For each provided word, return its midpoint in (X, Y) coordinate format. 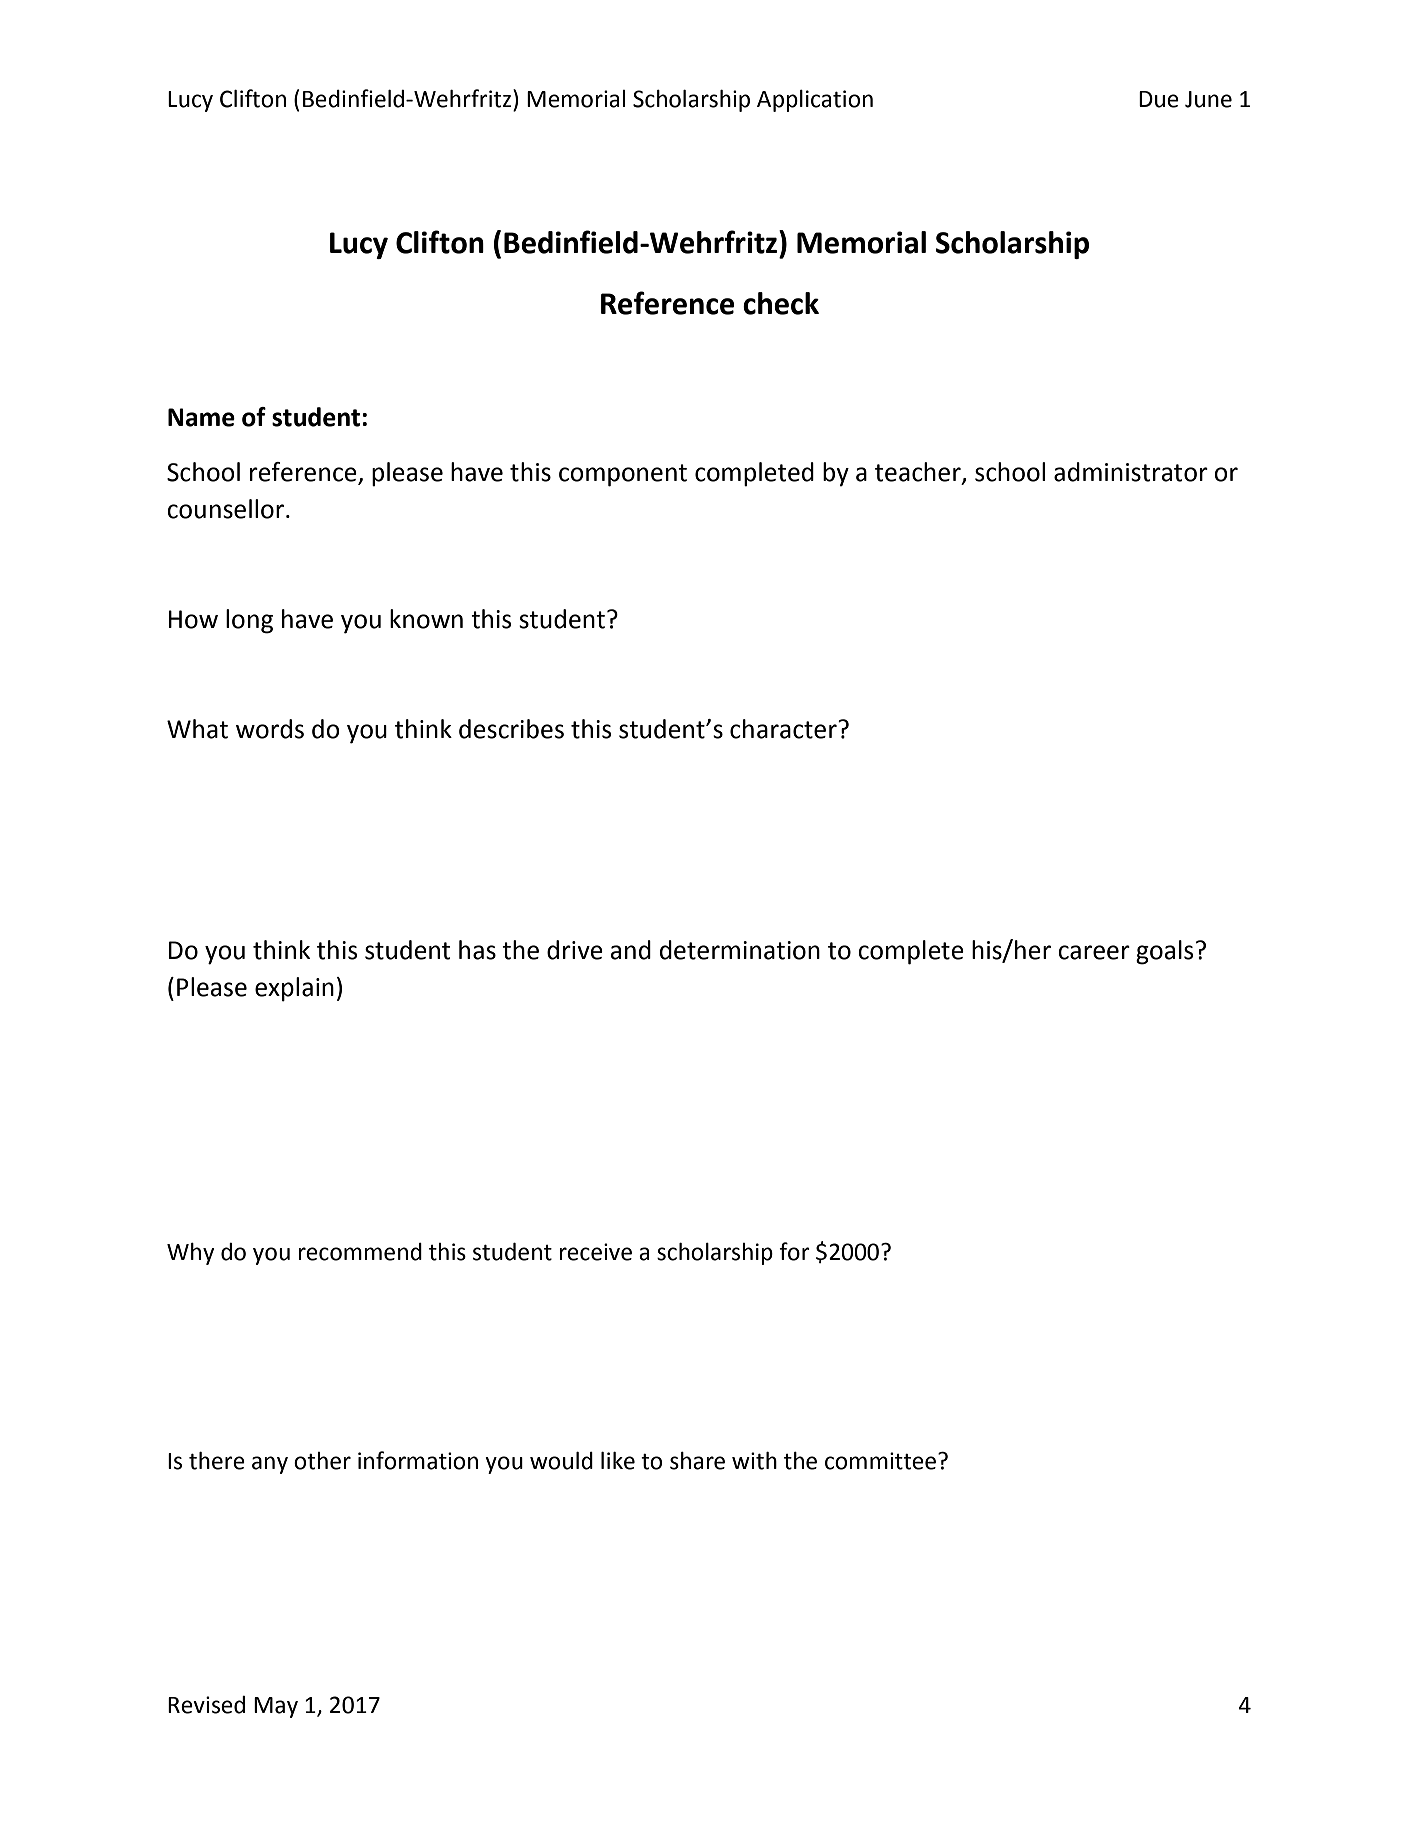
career (1094, 952)
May (276, 1707)
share (697, 1461)
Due (1159, 99)
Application (815, 101)
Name (201, 417)
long (249, 621)
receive (595, 1252)
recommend (360, 1252)
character (784, 729)
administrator (1131, 472)
